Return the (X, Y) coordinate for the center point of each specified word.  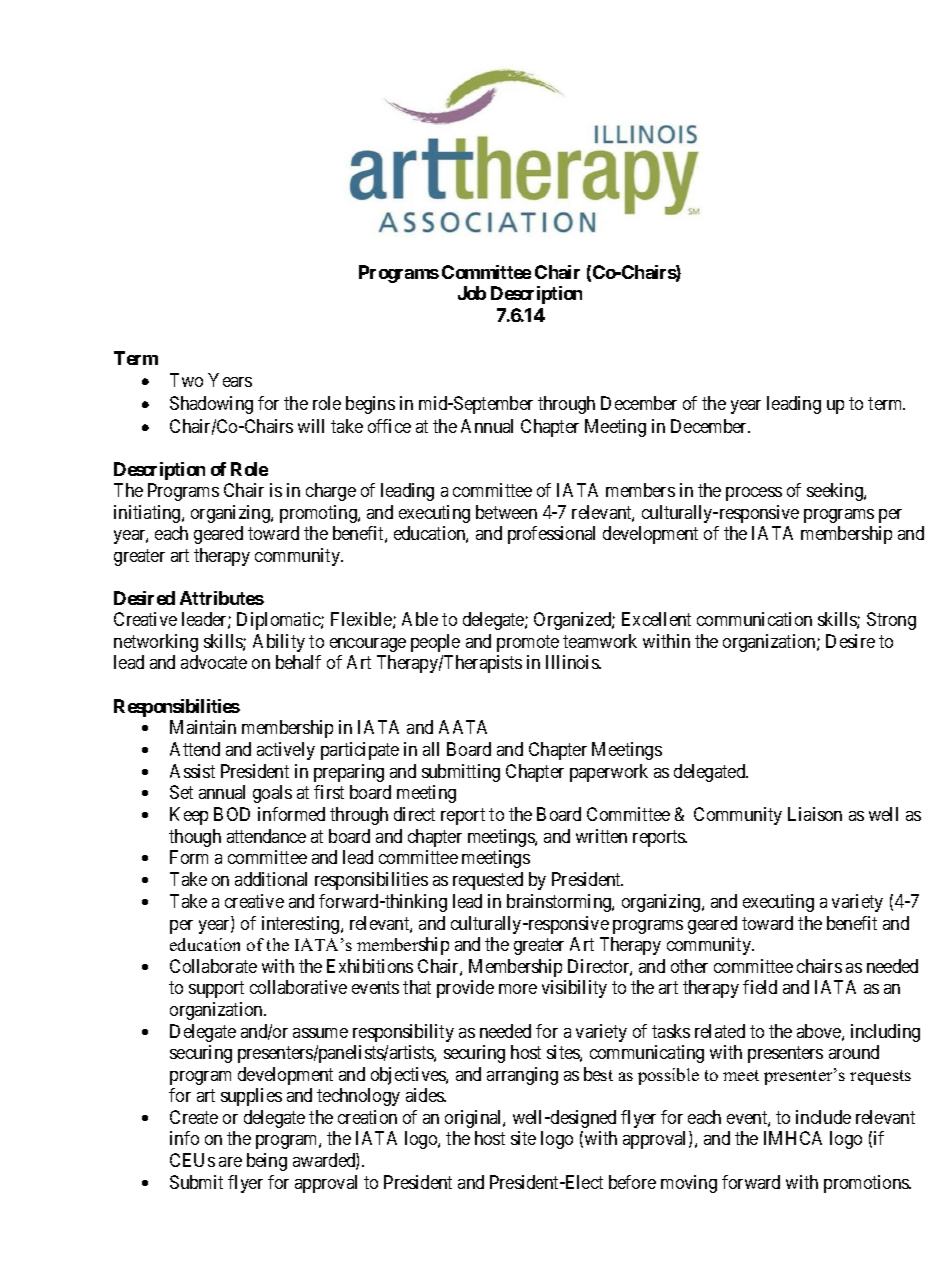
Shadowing (211, 405)
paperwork (609, 773)
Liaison (815, 814)
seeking (836, 492)
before (632, 1182)
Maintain (203, 727)
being (267, 1162)
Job (472, 293)
